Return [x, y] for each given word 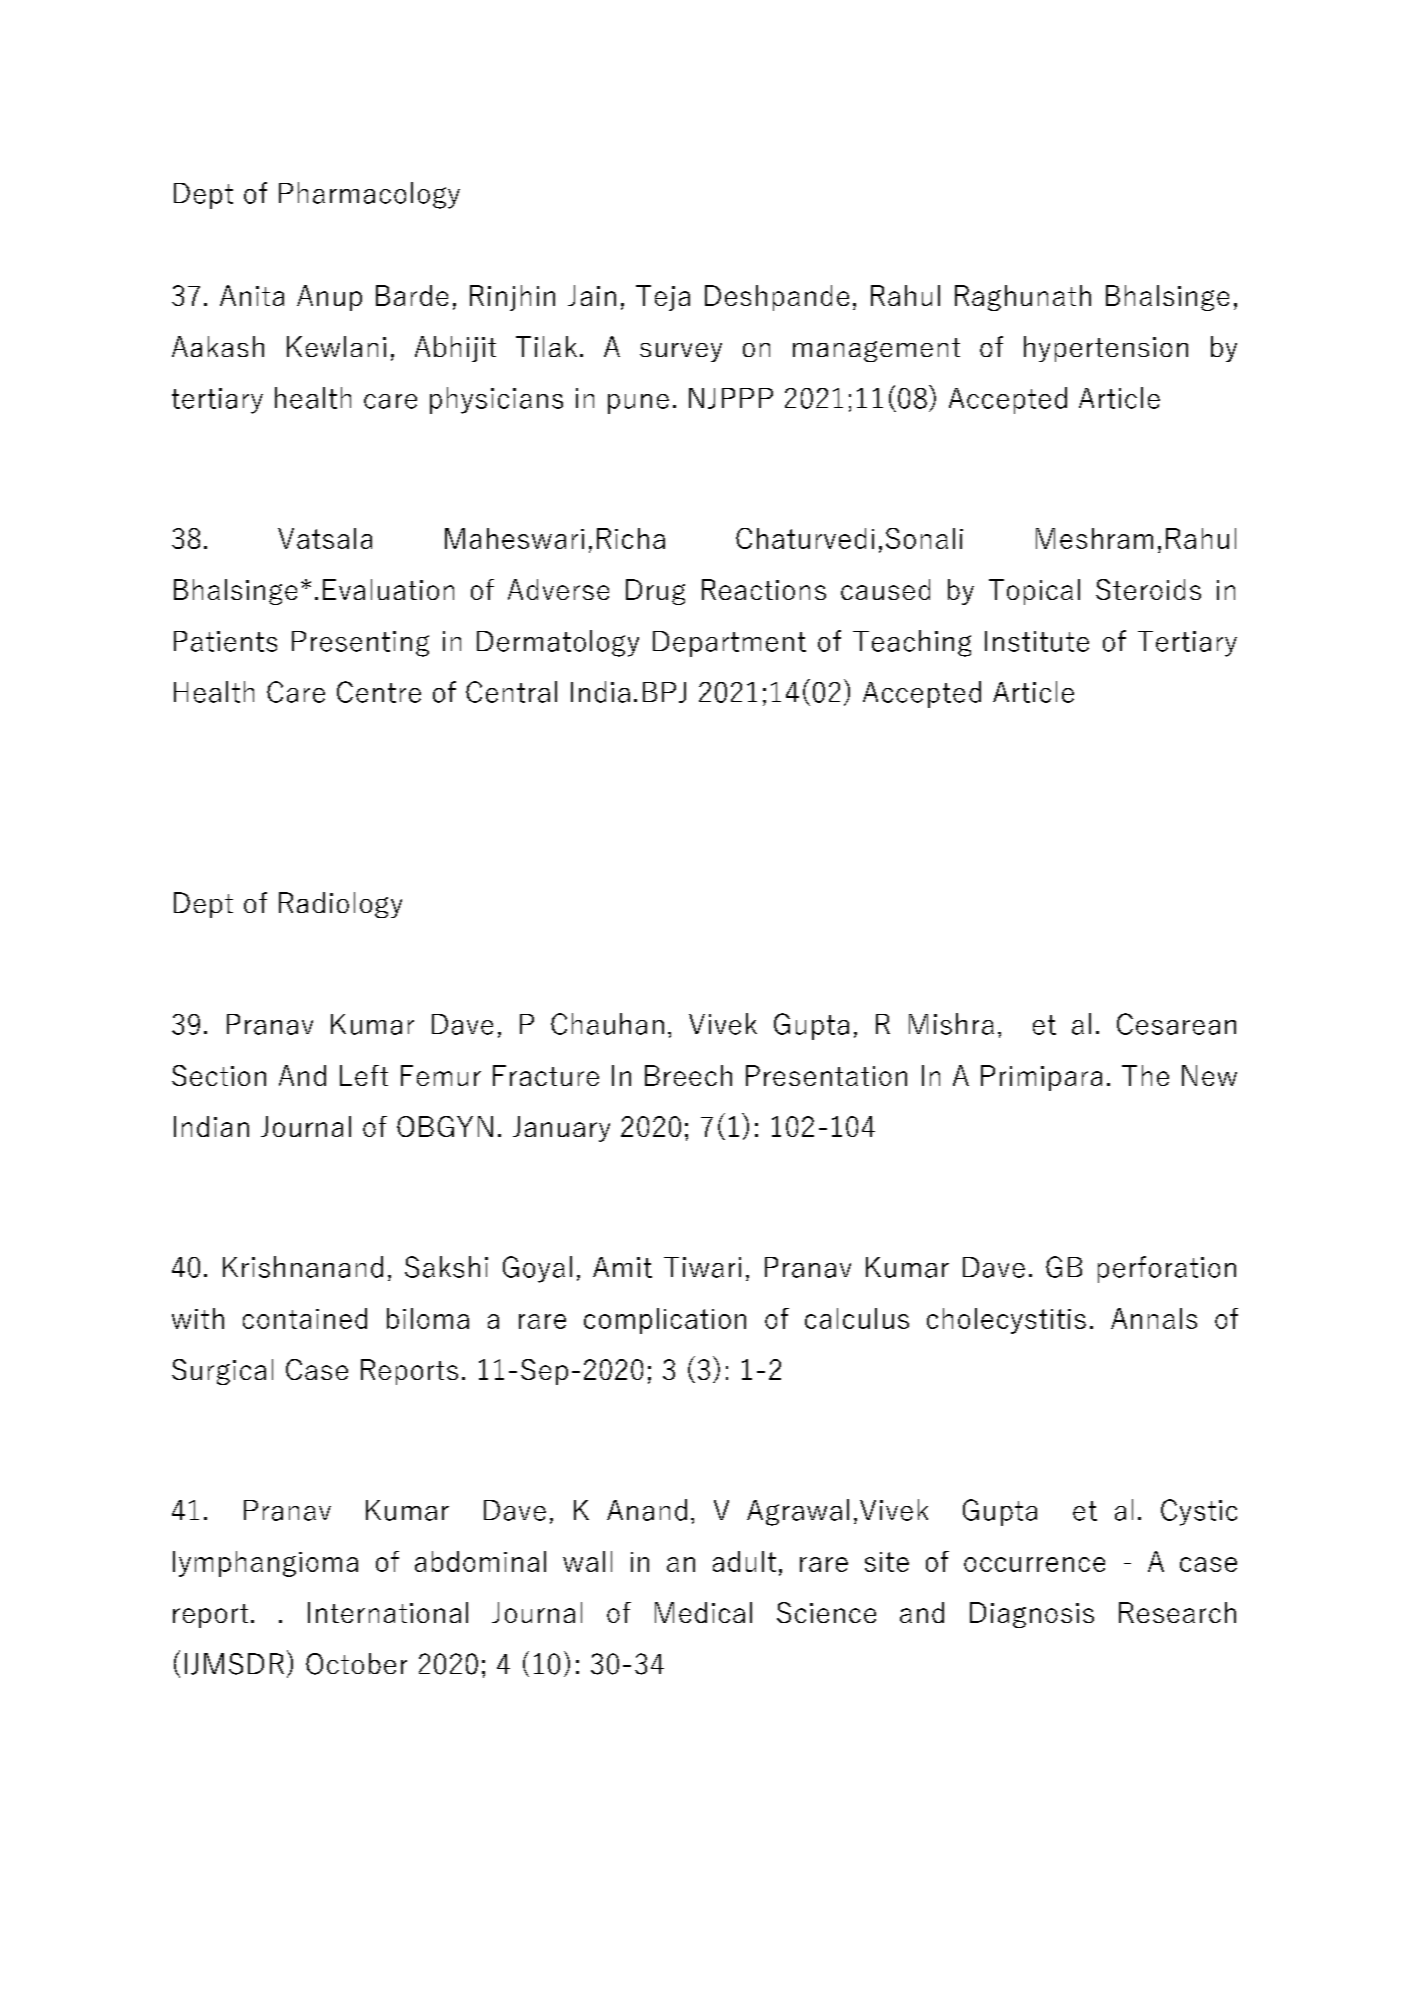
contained [305, 1318]
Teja [663, 298]
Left [364, 1075]
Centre [379, 692]
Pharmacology [369, 195]
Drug [655, 592]
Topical [1034, 592]
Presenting [360, 644]
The [1145, 1075]
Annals [1154, 1318]
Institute [1037, 641]
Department [729, 644]
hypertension [1106, 349]
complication [665, 1321]
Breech [688, 1075]
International [388, 1612]
